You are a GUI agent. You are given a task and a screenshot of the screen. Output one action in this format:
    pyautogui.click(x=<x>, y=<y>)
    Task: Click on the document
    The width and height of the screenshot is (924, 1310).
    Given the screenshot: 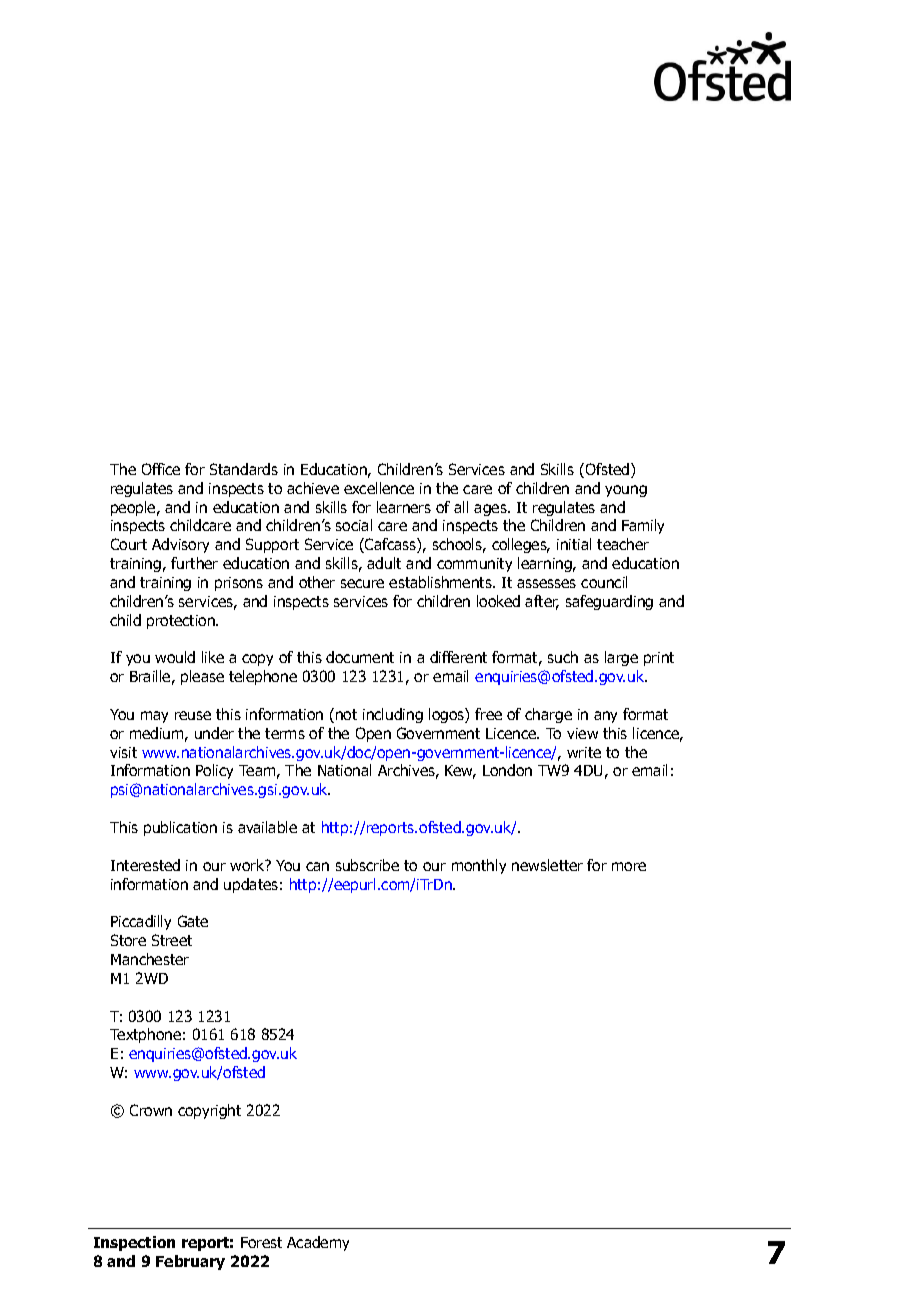 What is the action you would take?
    pyautogui.click(x=360, y=657)
